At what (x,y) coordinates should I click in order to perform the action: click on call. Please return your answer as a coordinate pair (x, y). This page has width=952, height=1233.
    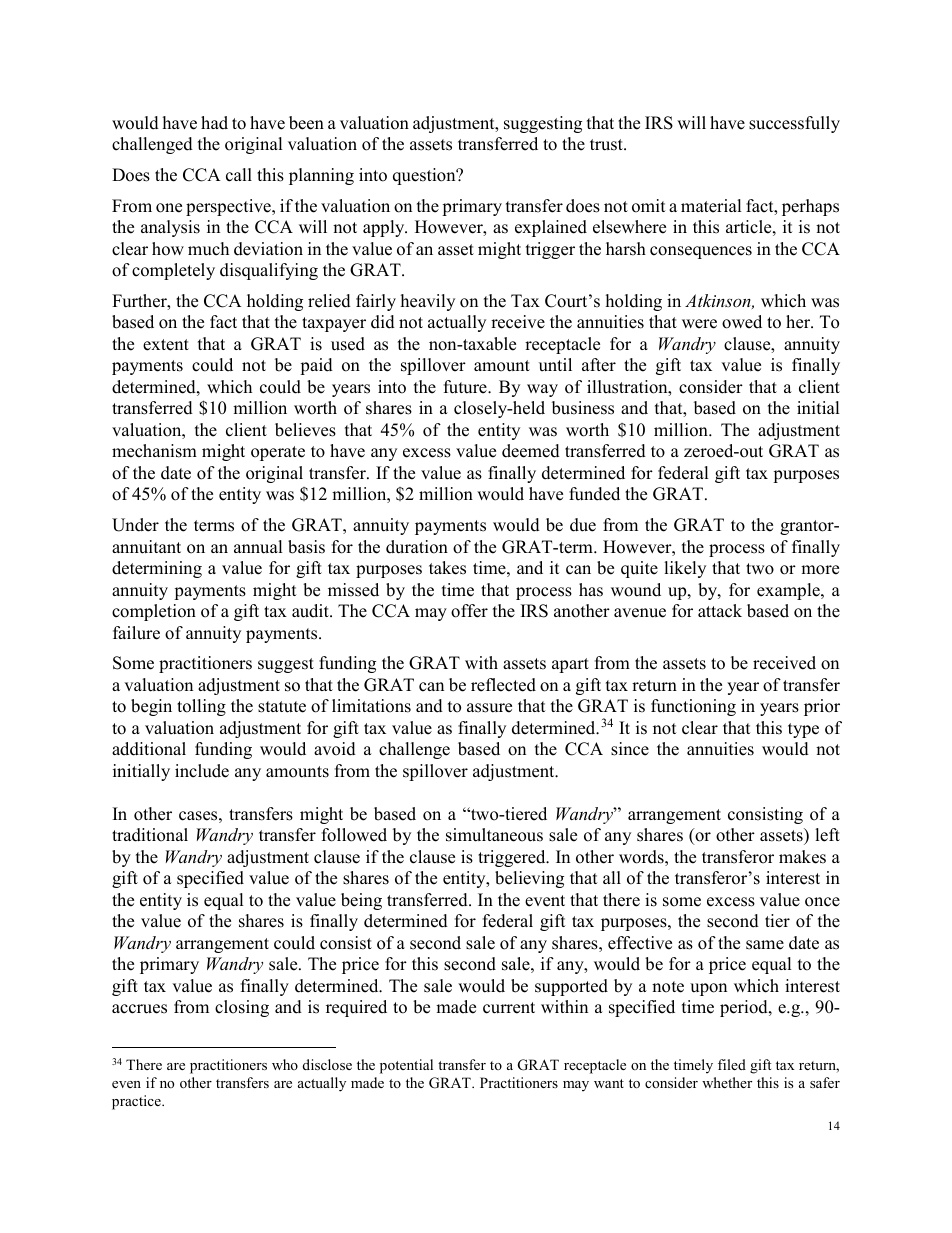
    Looking at the image, I should click on (239, 175).
